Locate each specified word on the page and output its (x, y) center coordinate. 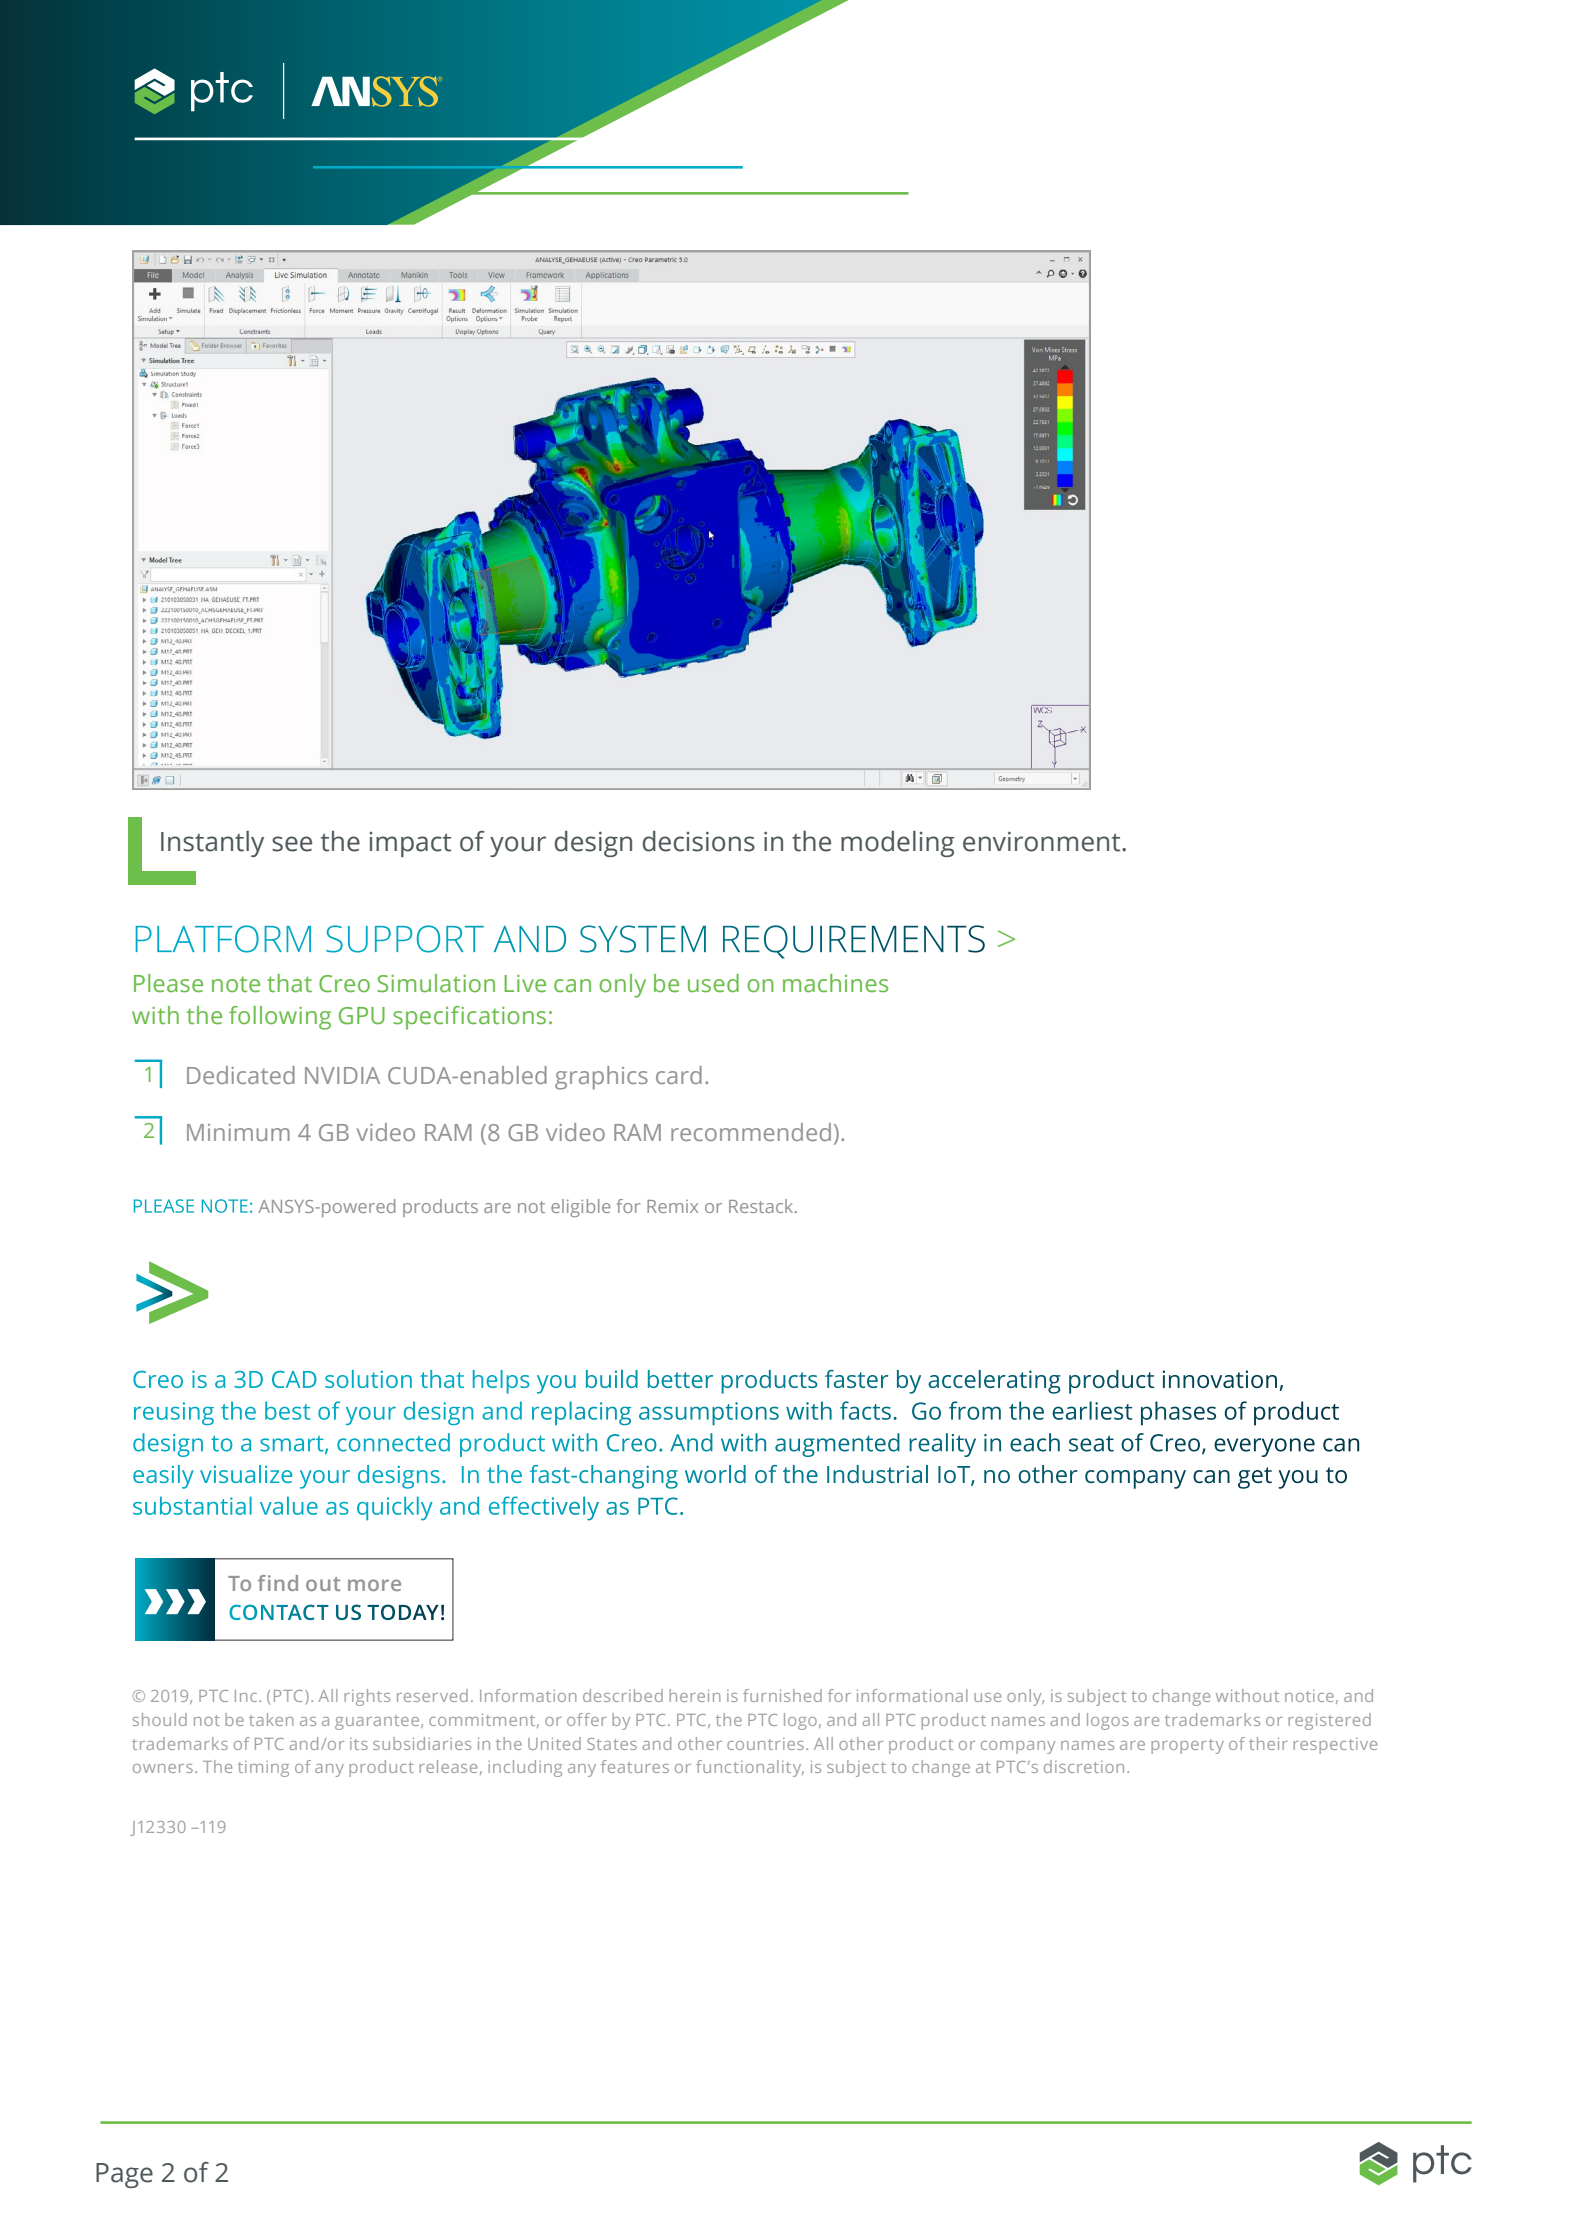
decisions (699, 841)
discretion (1084, 1766)
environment (1043, 841)
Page (124, 2175)
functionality (750, 1768)
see (292, 844)
